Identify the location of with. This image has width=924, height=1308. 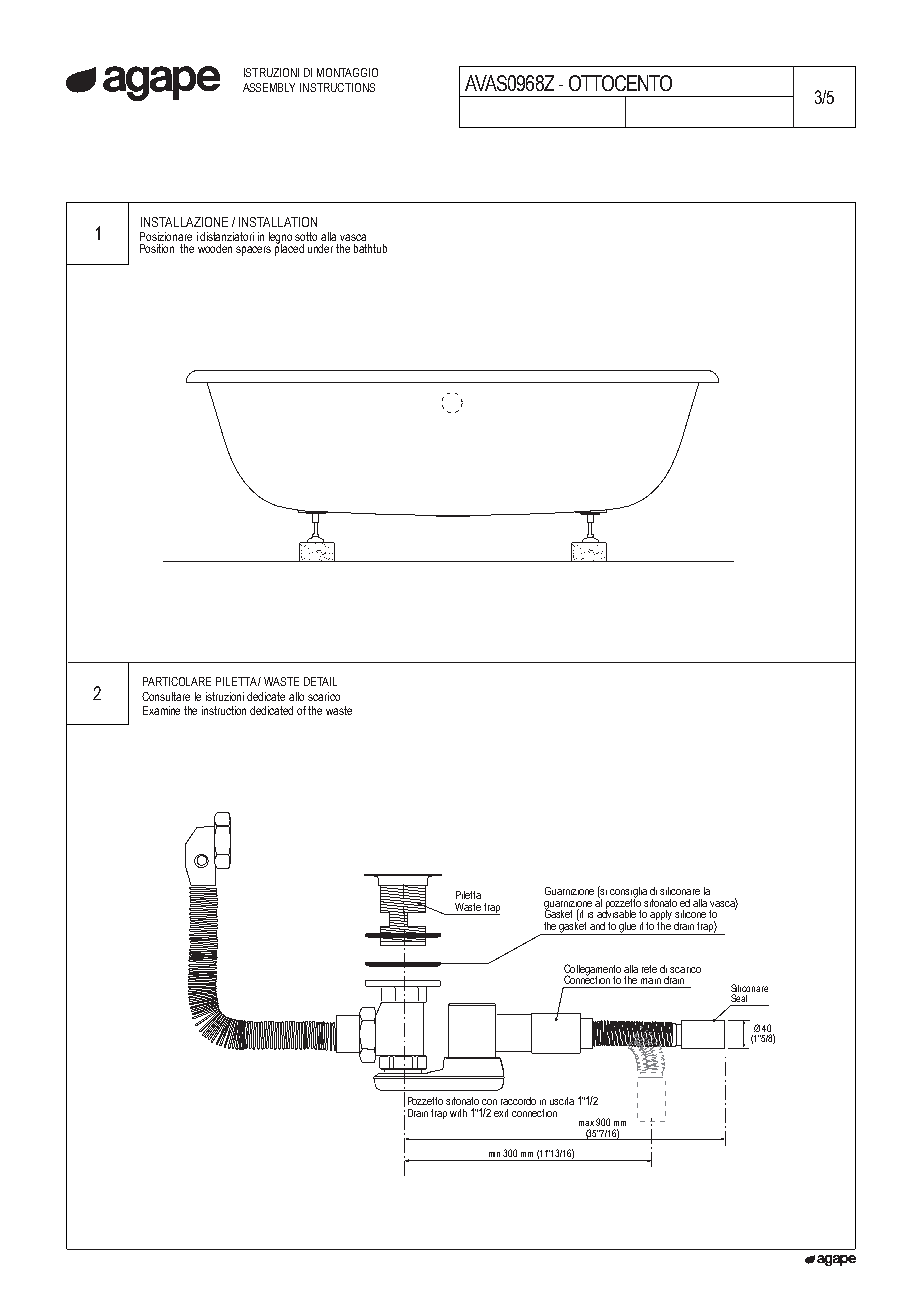
(458, 1113).
